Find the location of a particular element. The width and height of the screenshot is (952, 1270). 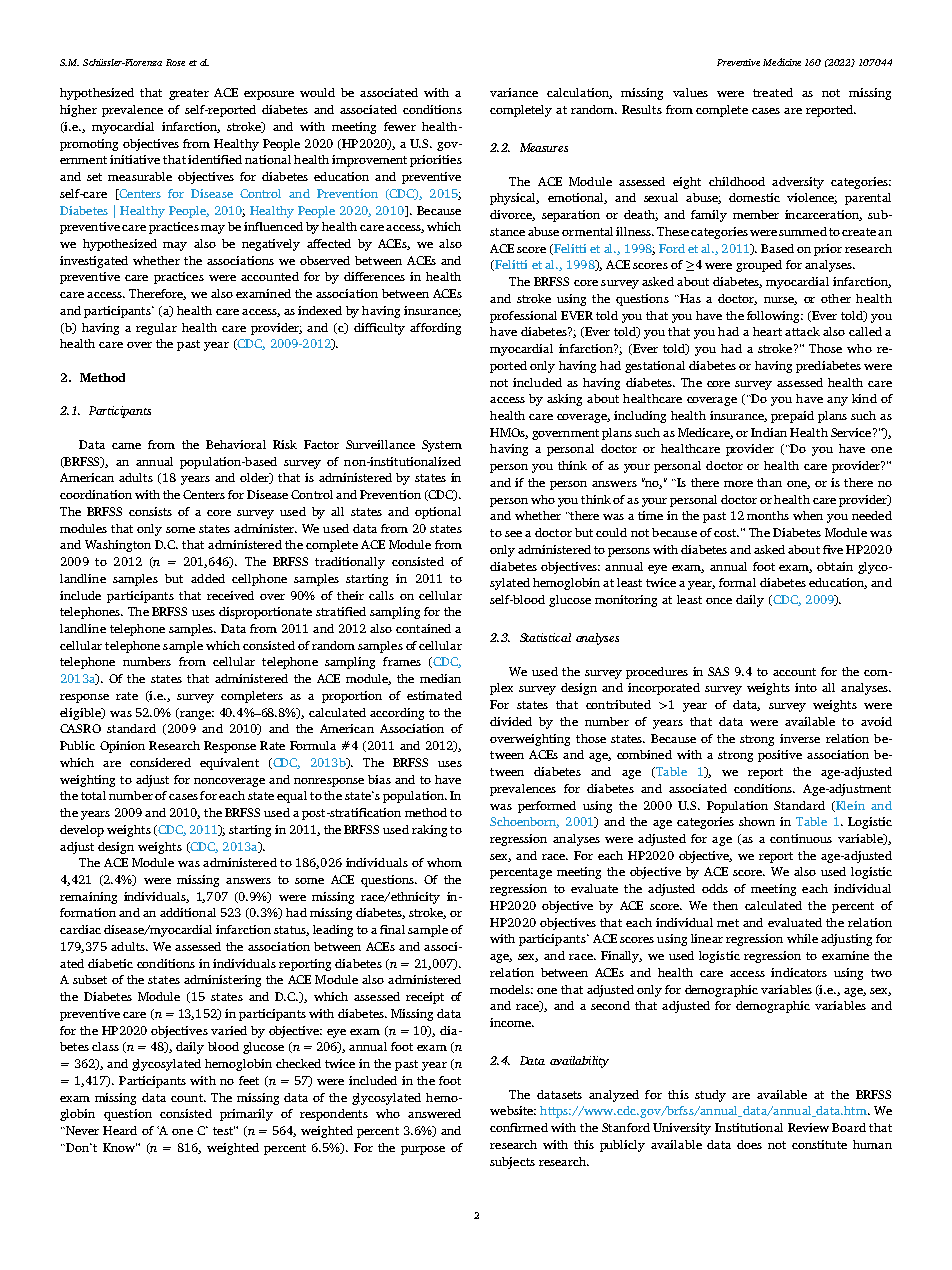

attack is located at coordinates (802, 331).
